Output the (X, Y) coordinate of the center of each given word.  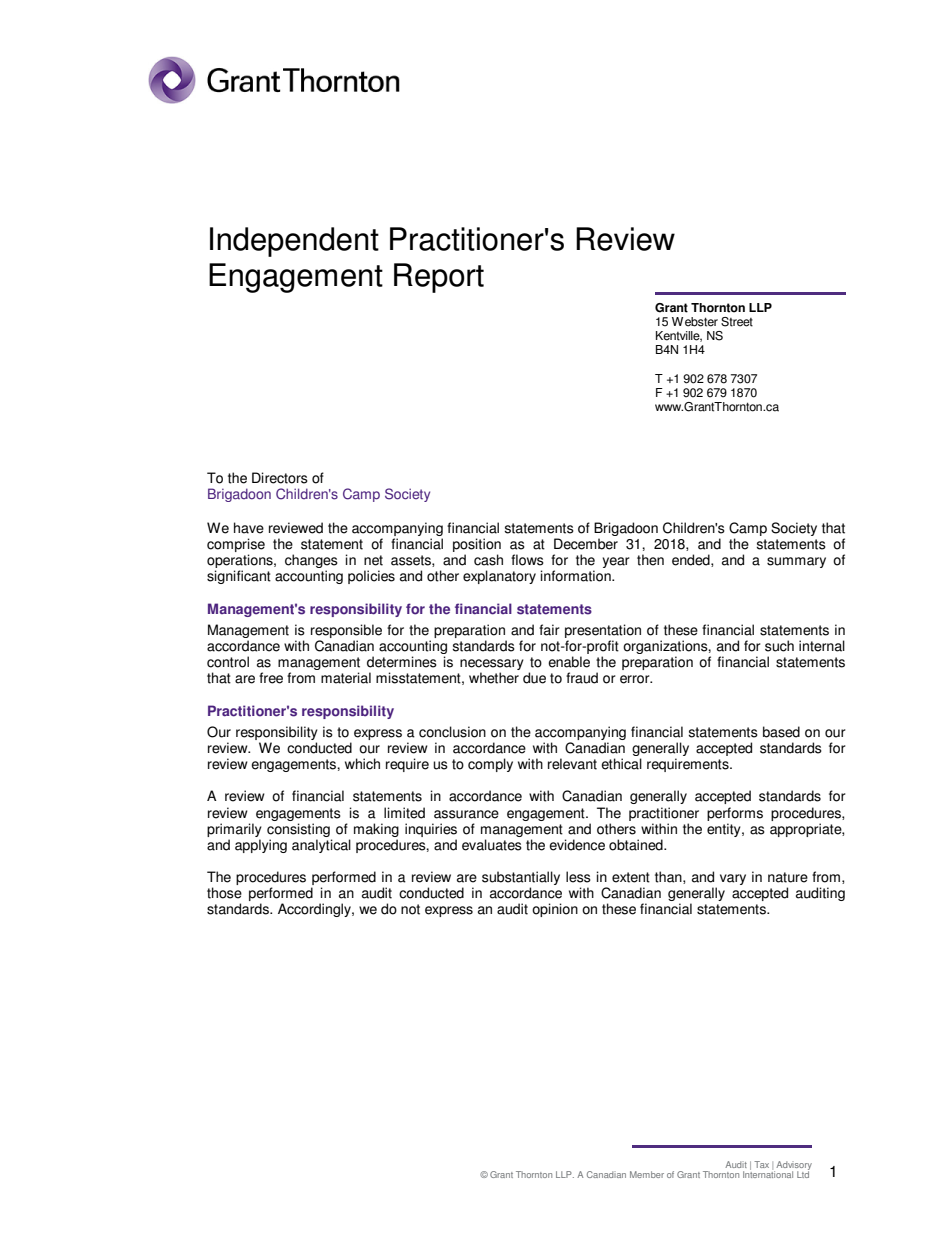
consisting (298, 830)
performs (735, 814)
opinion (555, 910)
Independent (294, 242)
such (779, 646)
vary (733, 879)
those (224, 893)
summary (796, 562)
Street (737, 322)
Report (439, 278)
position (477, 546)
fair (549, 630)
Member (647, 1174)
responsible (346, 632)
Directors (280, 478)
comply (490, 765)
